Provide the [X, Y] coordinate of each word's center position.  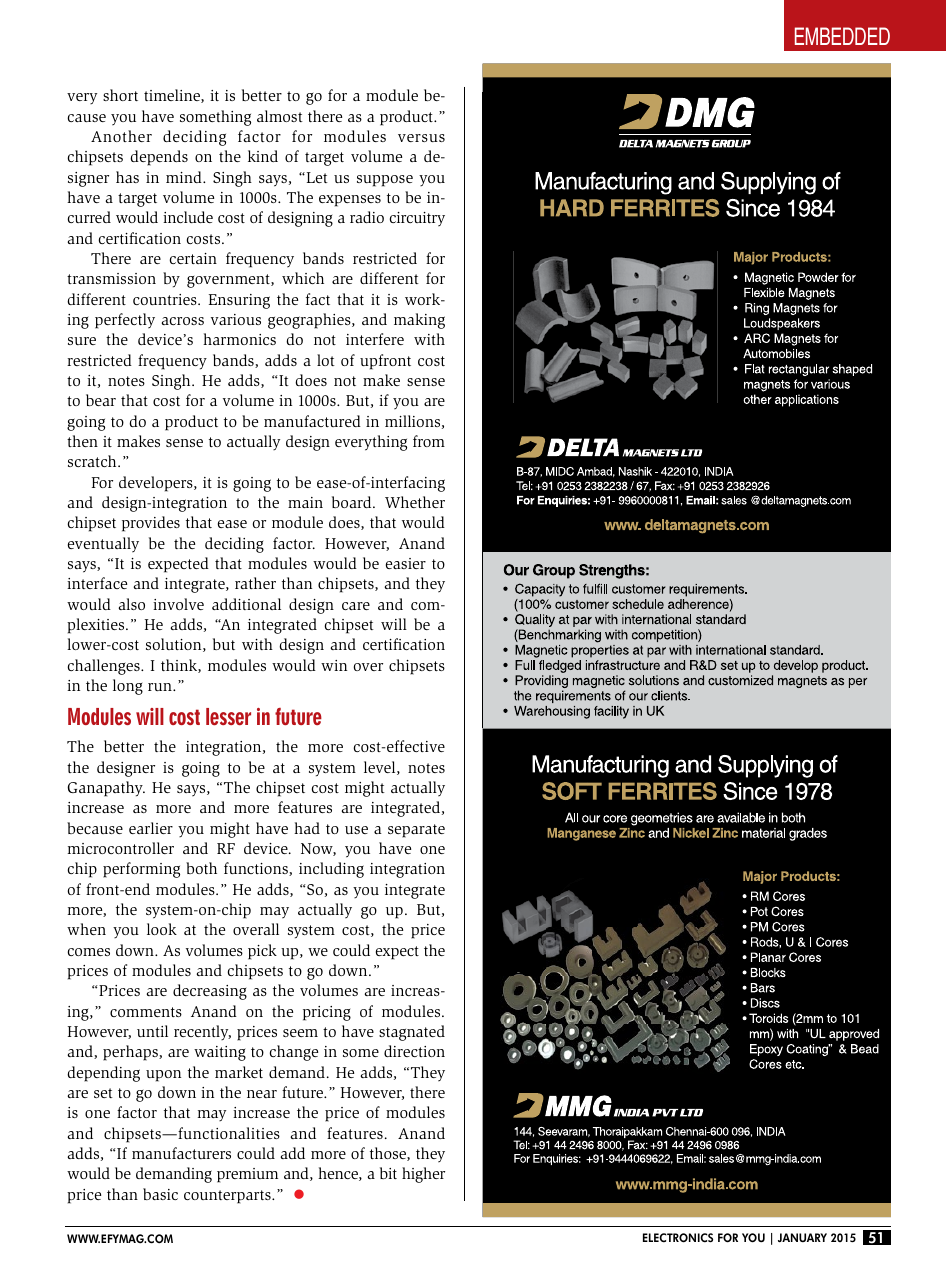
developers [157, 484]
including [331, 870]
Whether [415, 502]
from [429, 441]
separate [416, 831]
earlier [151, 828]
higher [423, 1175]
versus [421, 138]
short [120, 95]
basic [160, 1194]
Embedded [842, 36]
